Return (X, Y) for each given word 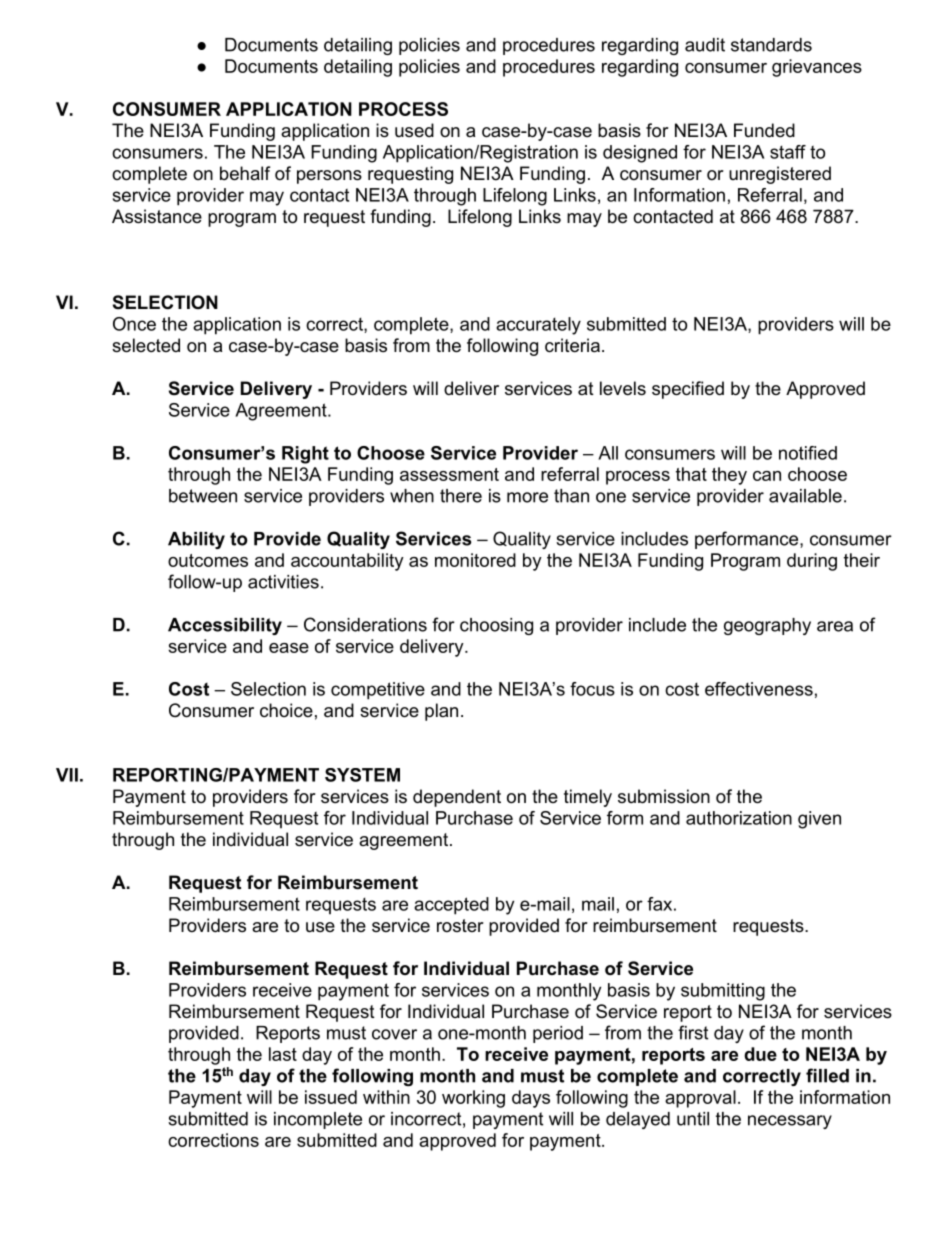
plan (441, 712)
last (283, 1054)
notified (808, 453)
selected (146, 345)
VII (67, 775)
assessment (449, 474)
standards (771, 45)
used (414, 130)
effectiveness (759, 689)
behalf (245, 173)
